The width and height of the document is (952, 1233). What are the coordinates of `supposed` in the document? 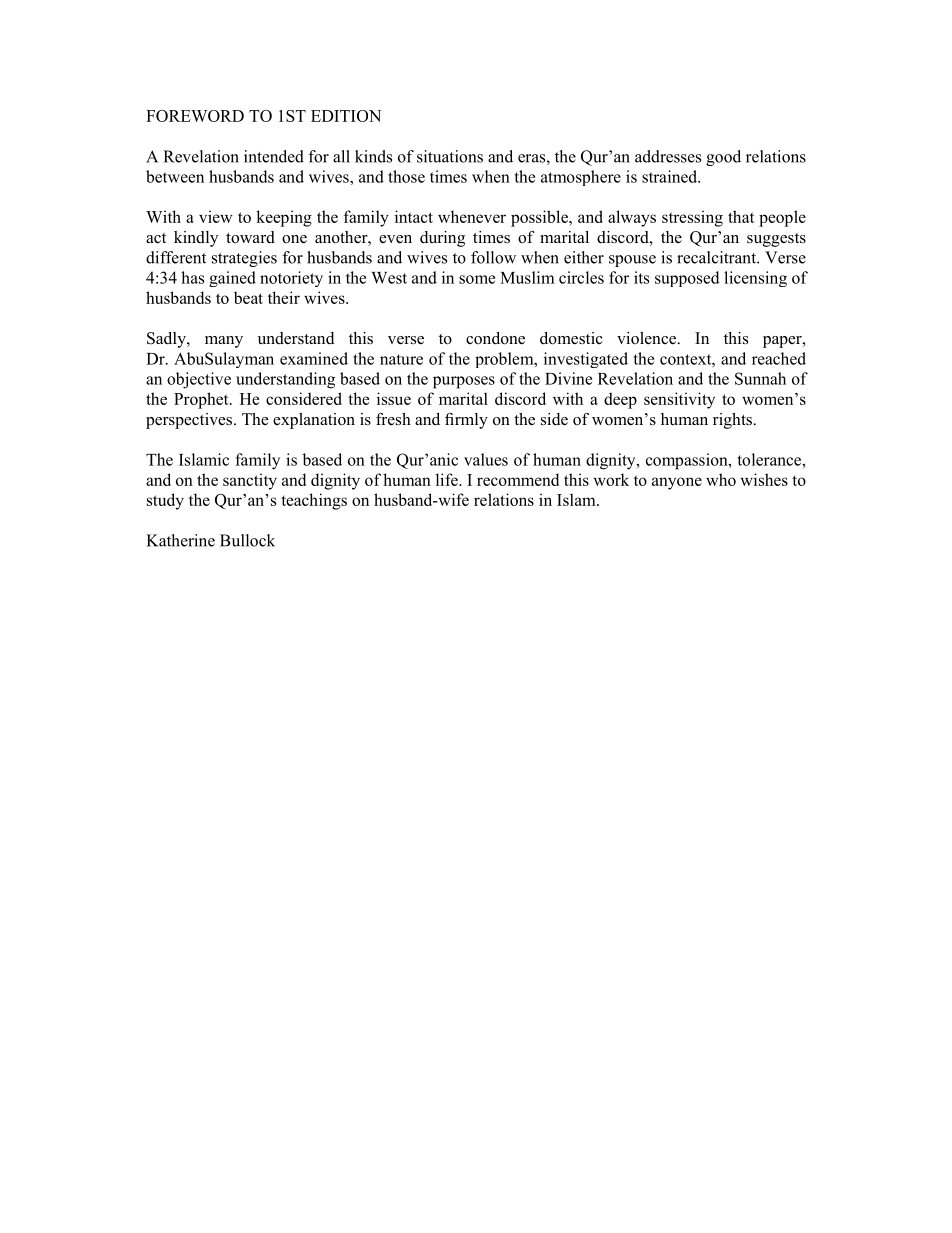 It's located at (687, 279).
